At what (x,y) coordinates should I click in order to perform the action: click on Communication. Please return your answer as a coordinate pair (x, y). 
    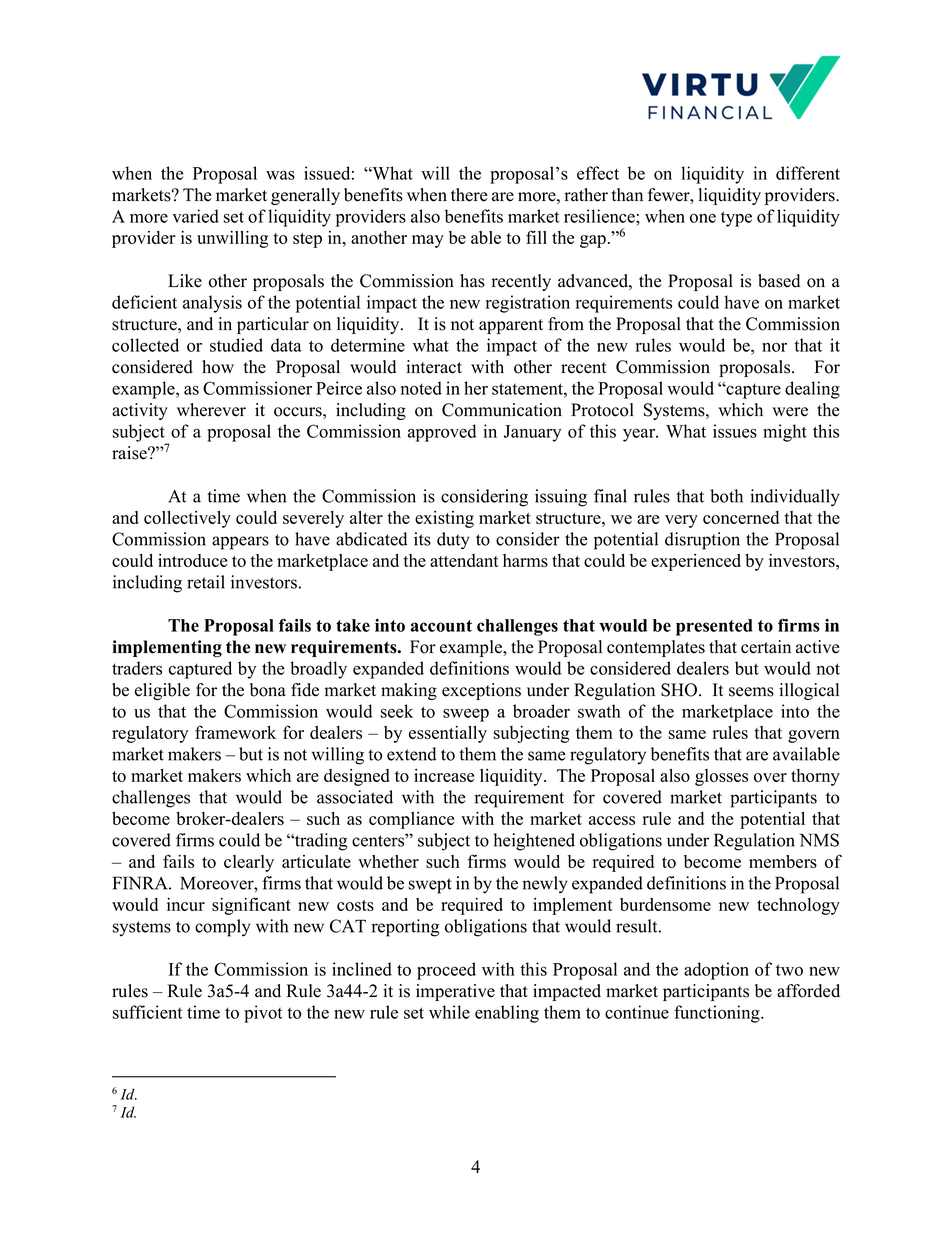
    Looking at the image, I should click on (502, 410).
